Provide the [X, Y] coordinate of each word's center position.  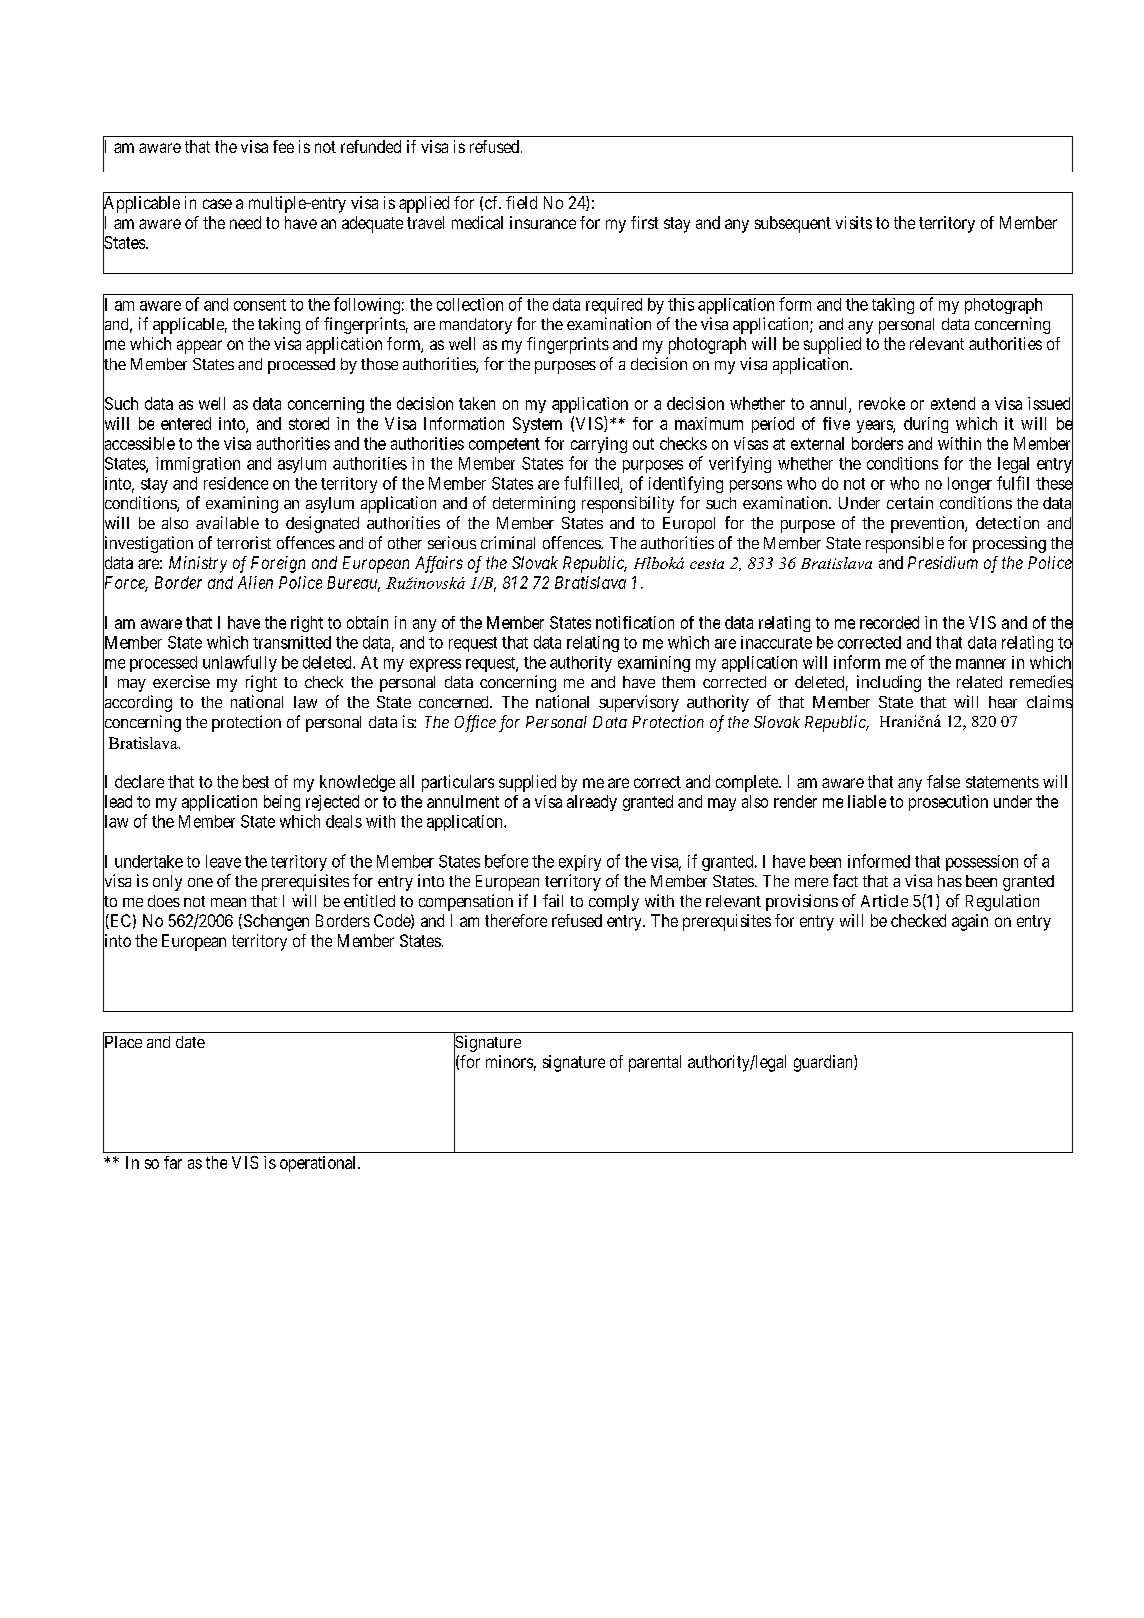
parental [655, 1063]
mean [228, 902]
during [926, 425]
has [950, 881]
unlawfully [240, 663]
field [521, 202]
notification [635, 622]
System [537, 425]
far [173, 1162]
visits [854, 222]
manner [981, 664]
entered [186, 423]
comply [614, 903]
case [217, 204]
